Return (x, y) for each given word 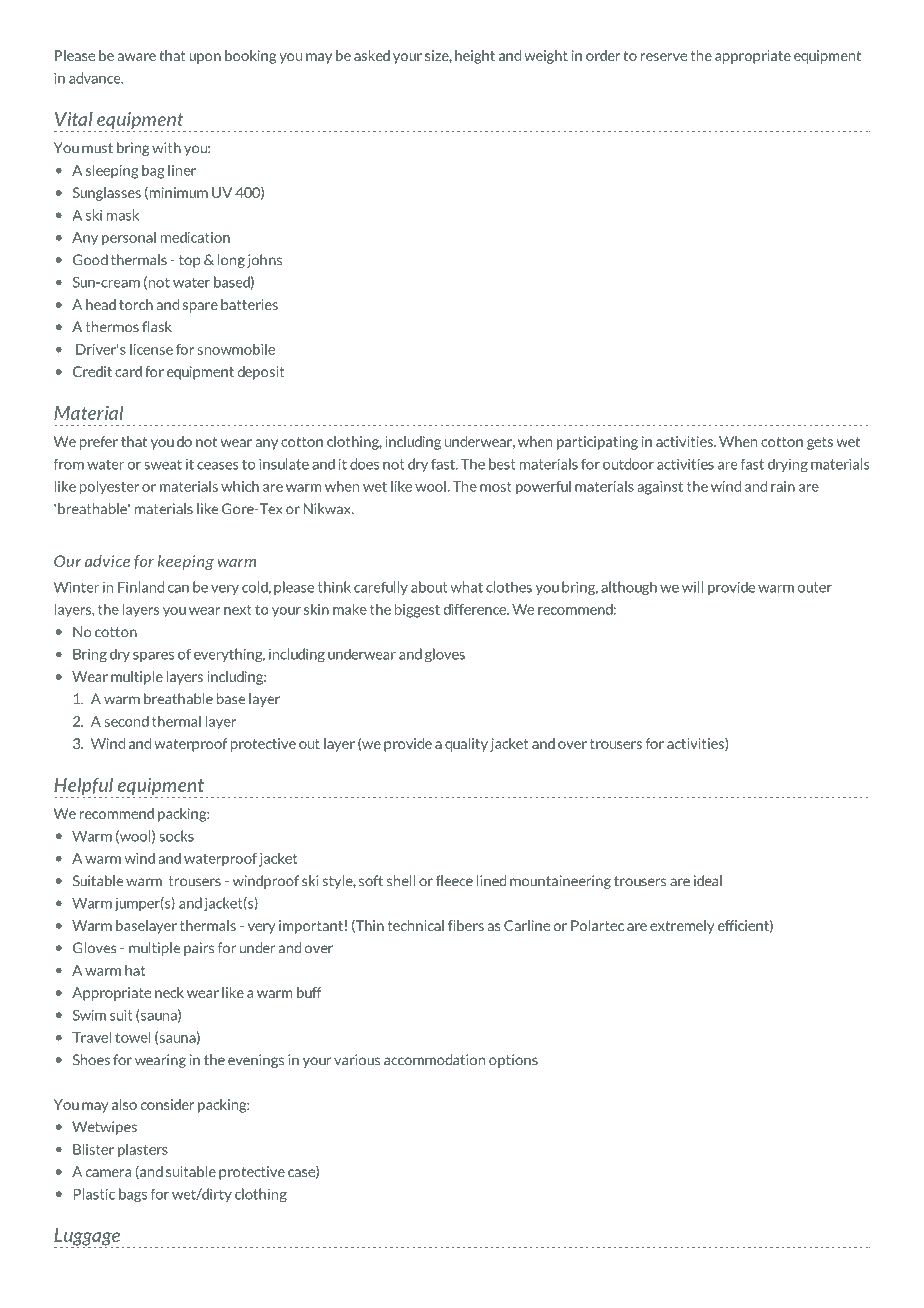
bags (133, 1195)
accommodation (434, 1060)
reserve (664, 57)
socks (176, 836)
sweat (163, 464)
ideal (708, 881)
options (513, 1061)
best (502, 464)
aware (137, 57)
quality (466, 745)
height (475, 57)
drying (788, 465)
